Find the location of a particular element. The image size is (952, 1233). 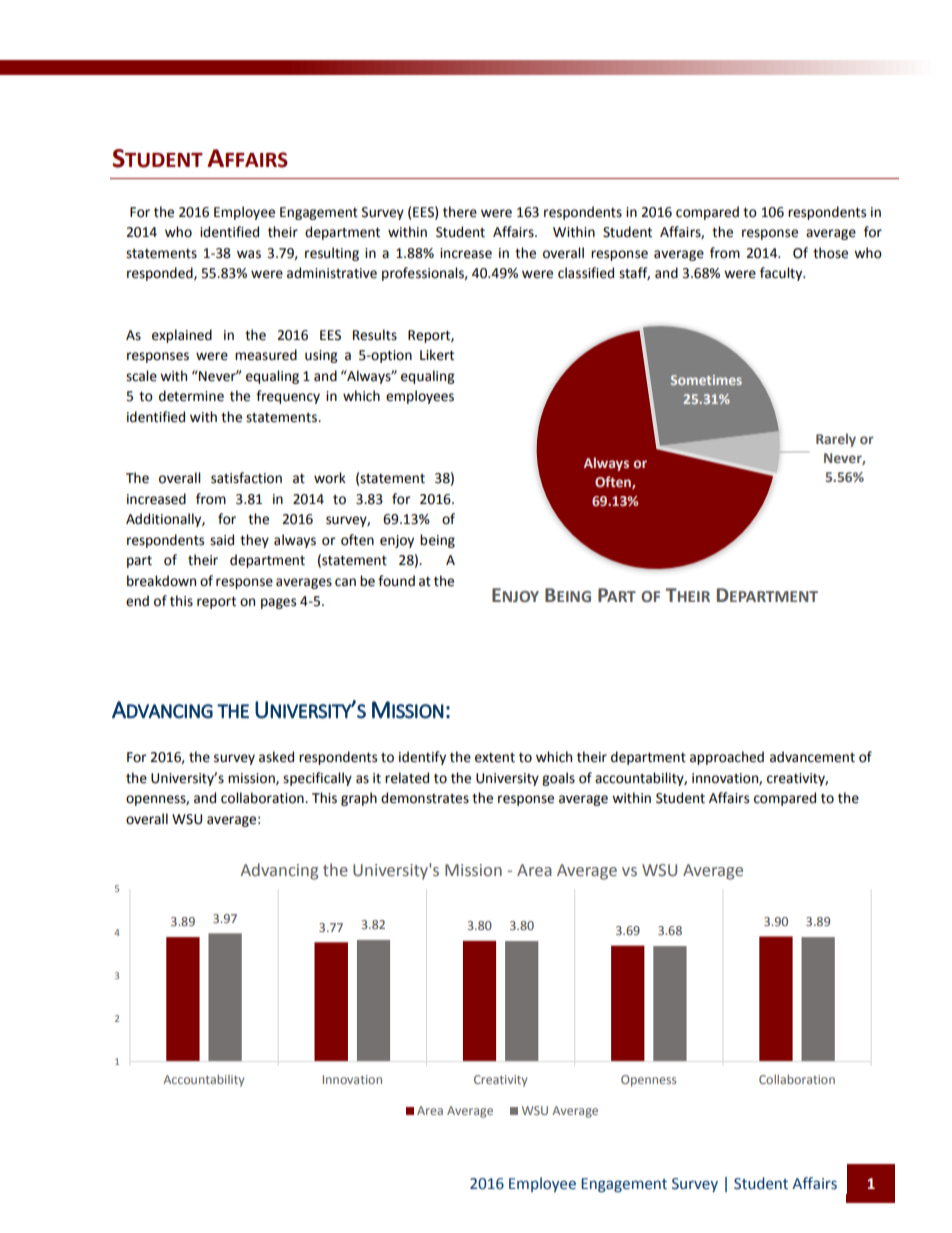

approached is located at coordinates (727, 758).
